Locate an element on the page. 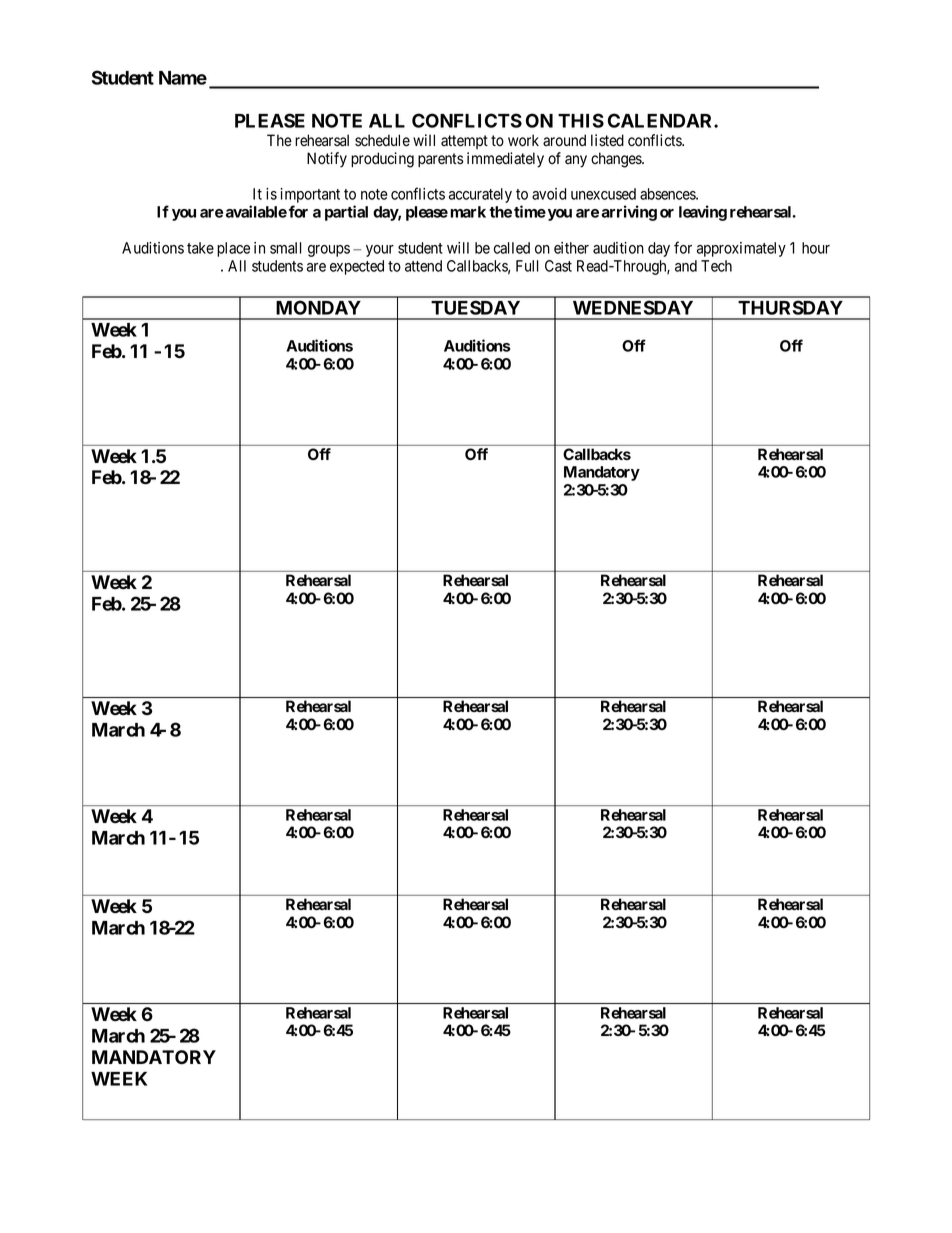 The height and width of the document is (1233, 952). schedule is located at coordinates (382, 140).
